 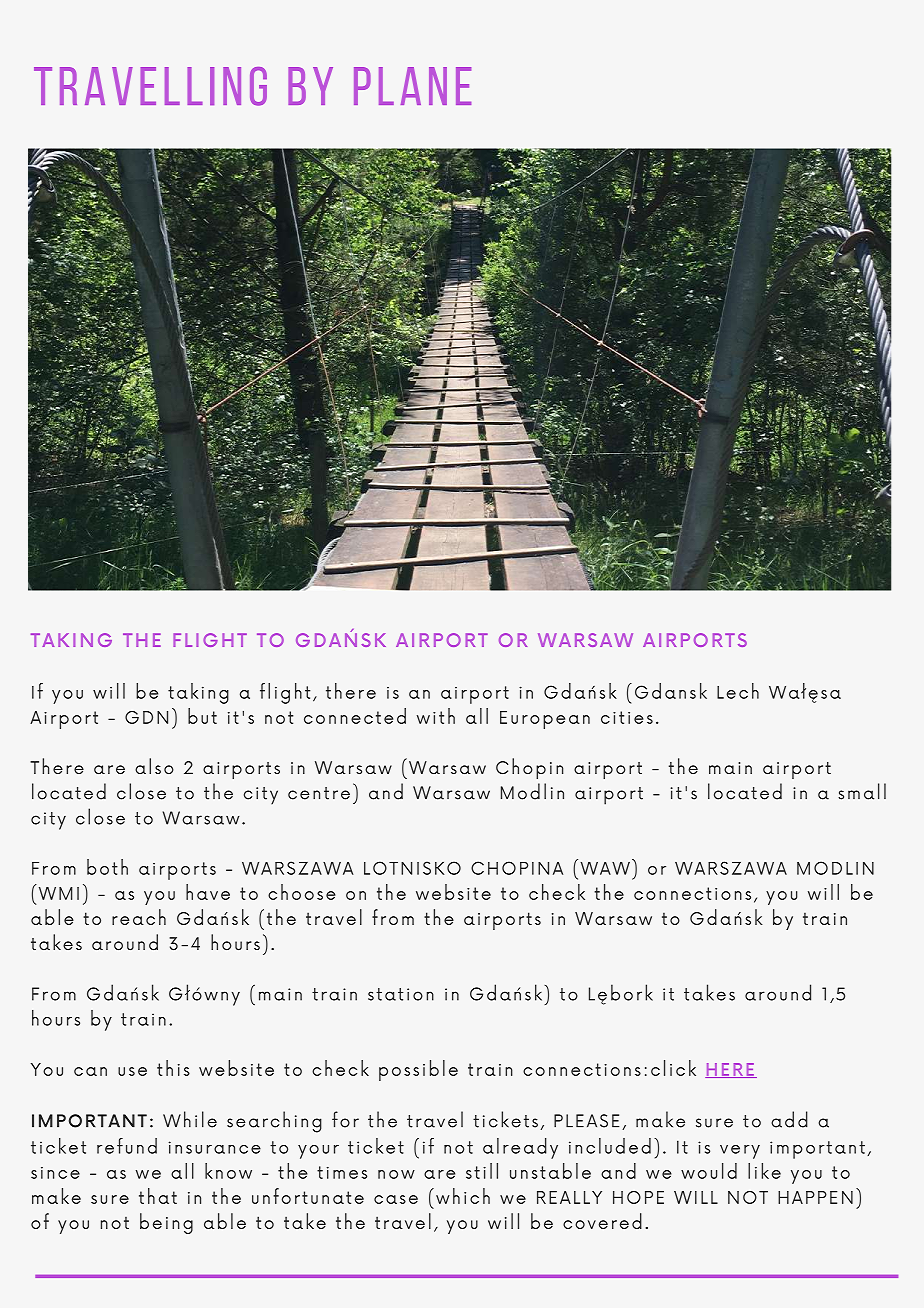 I want to click on but, so click(x=202, y=716).
